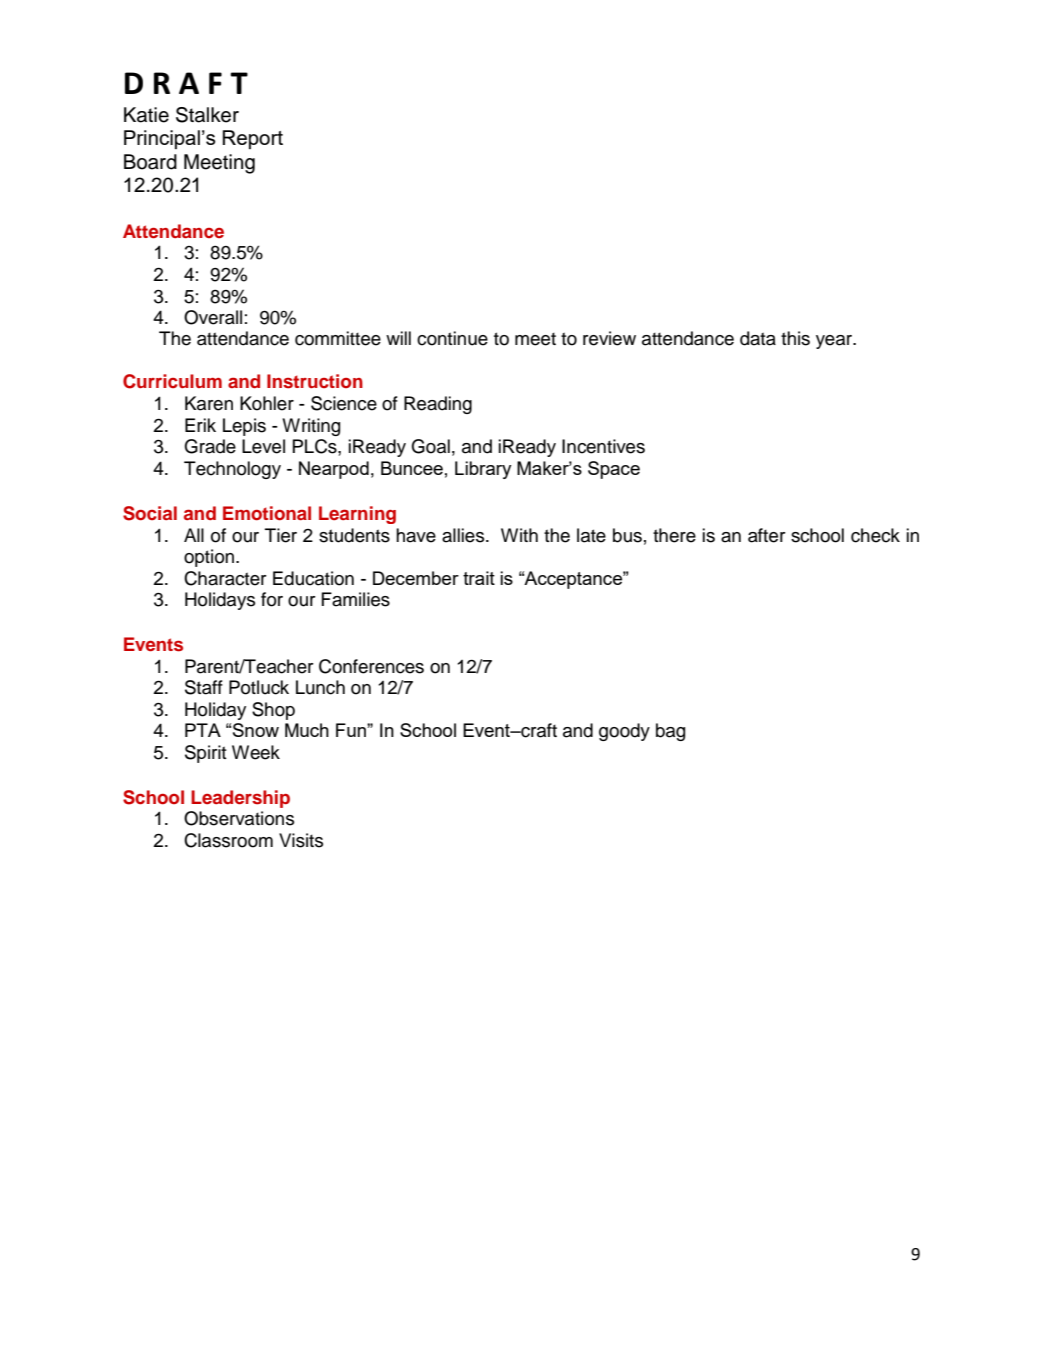 Image resolution: width=1043 pixels, height=1349 pixels. What do you see at coordinates (670, 732) in the page?
I see `bag` at bounding box center [670, 732].
